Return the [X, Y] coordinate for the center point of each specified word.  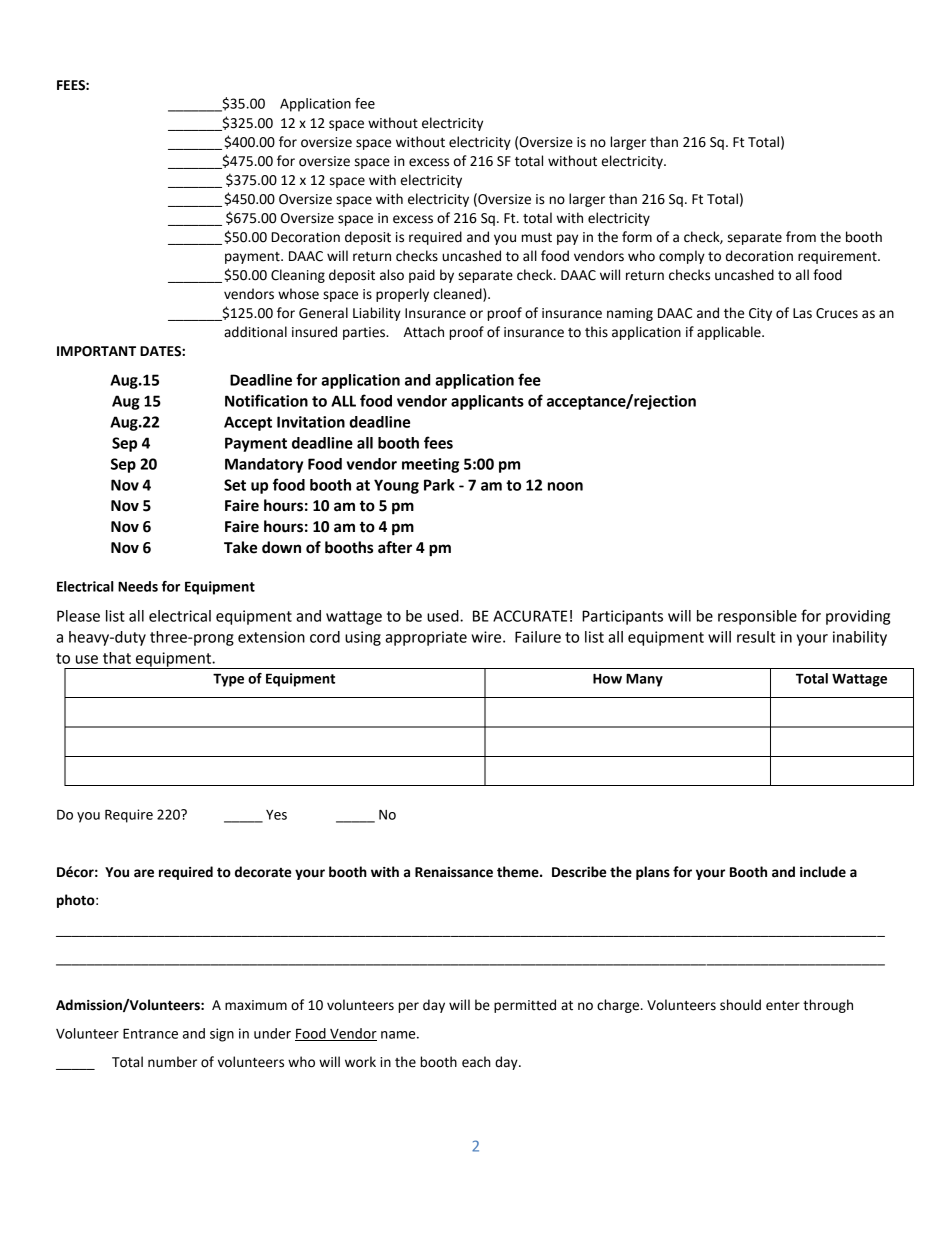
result [756, 637]
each [476, 1062]
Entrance [150, 1033]
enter [783, 1006]
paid [422, 276]
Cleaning [298, 276]
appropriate [426, 638]
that [117, 658]
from [801, 237]
